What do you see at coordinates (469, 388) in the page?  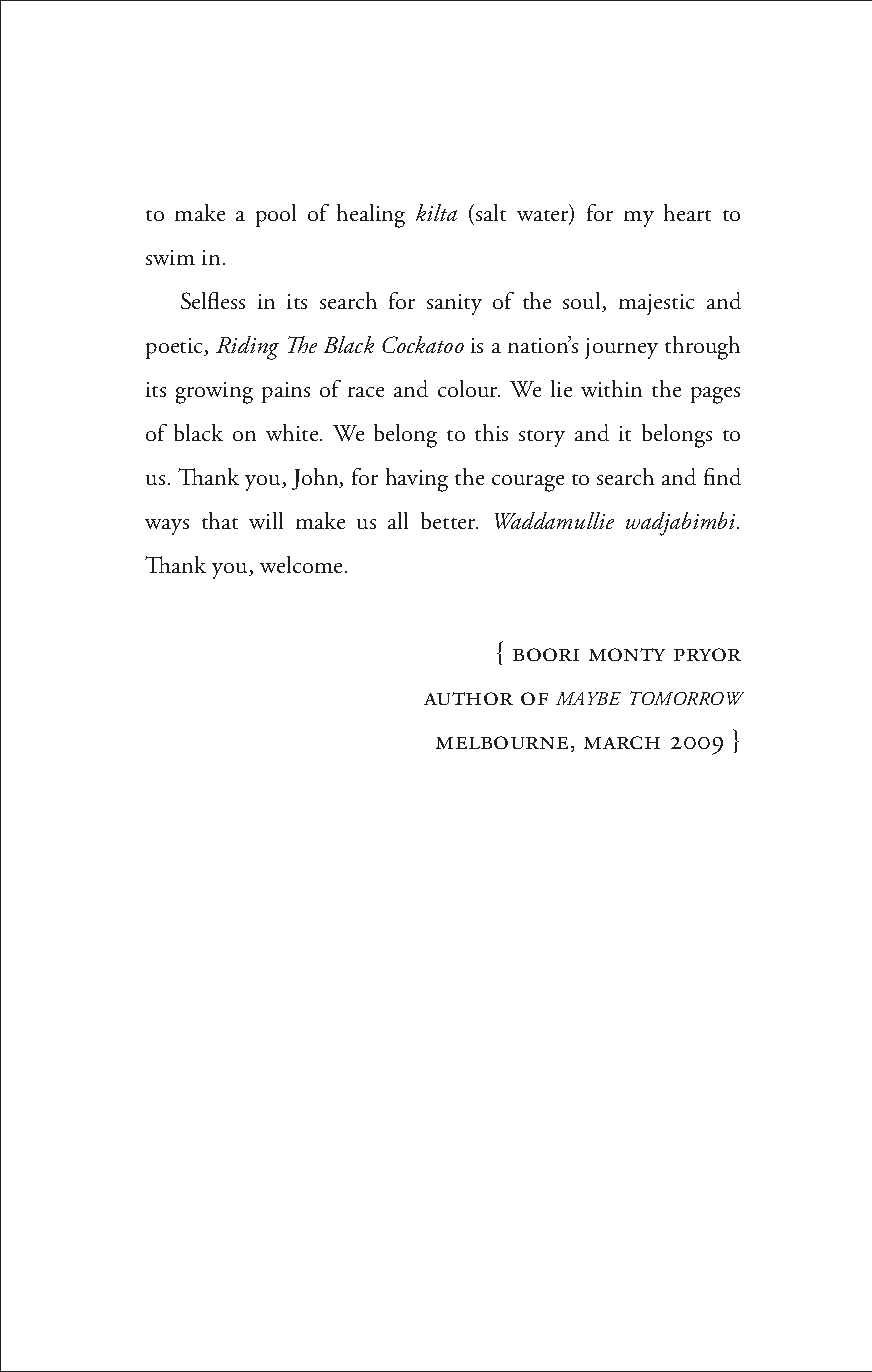 I see `colour` at bounding box center [469, 388].
